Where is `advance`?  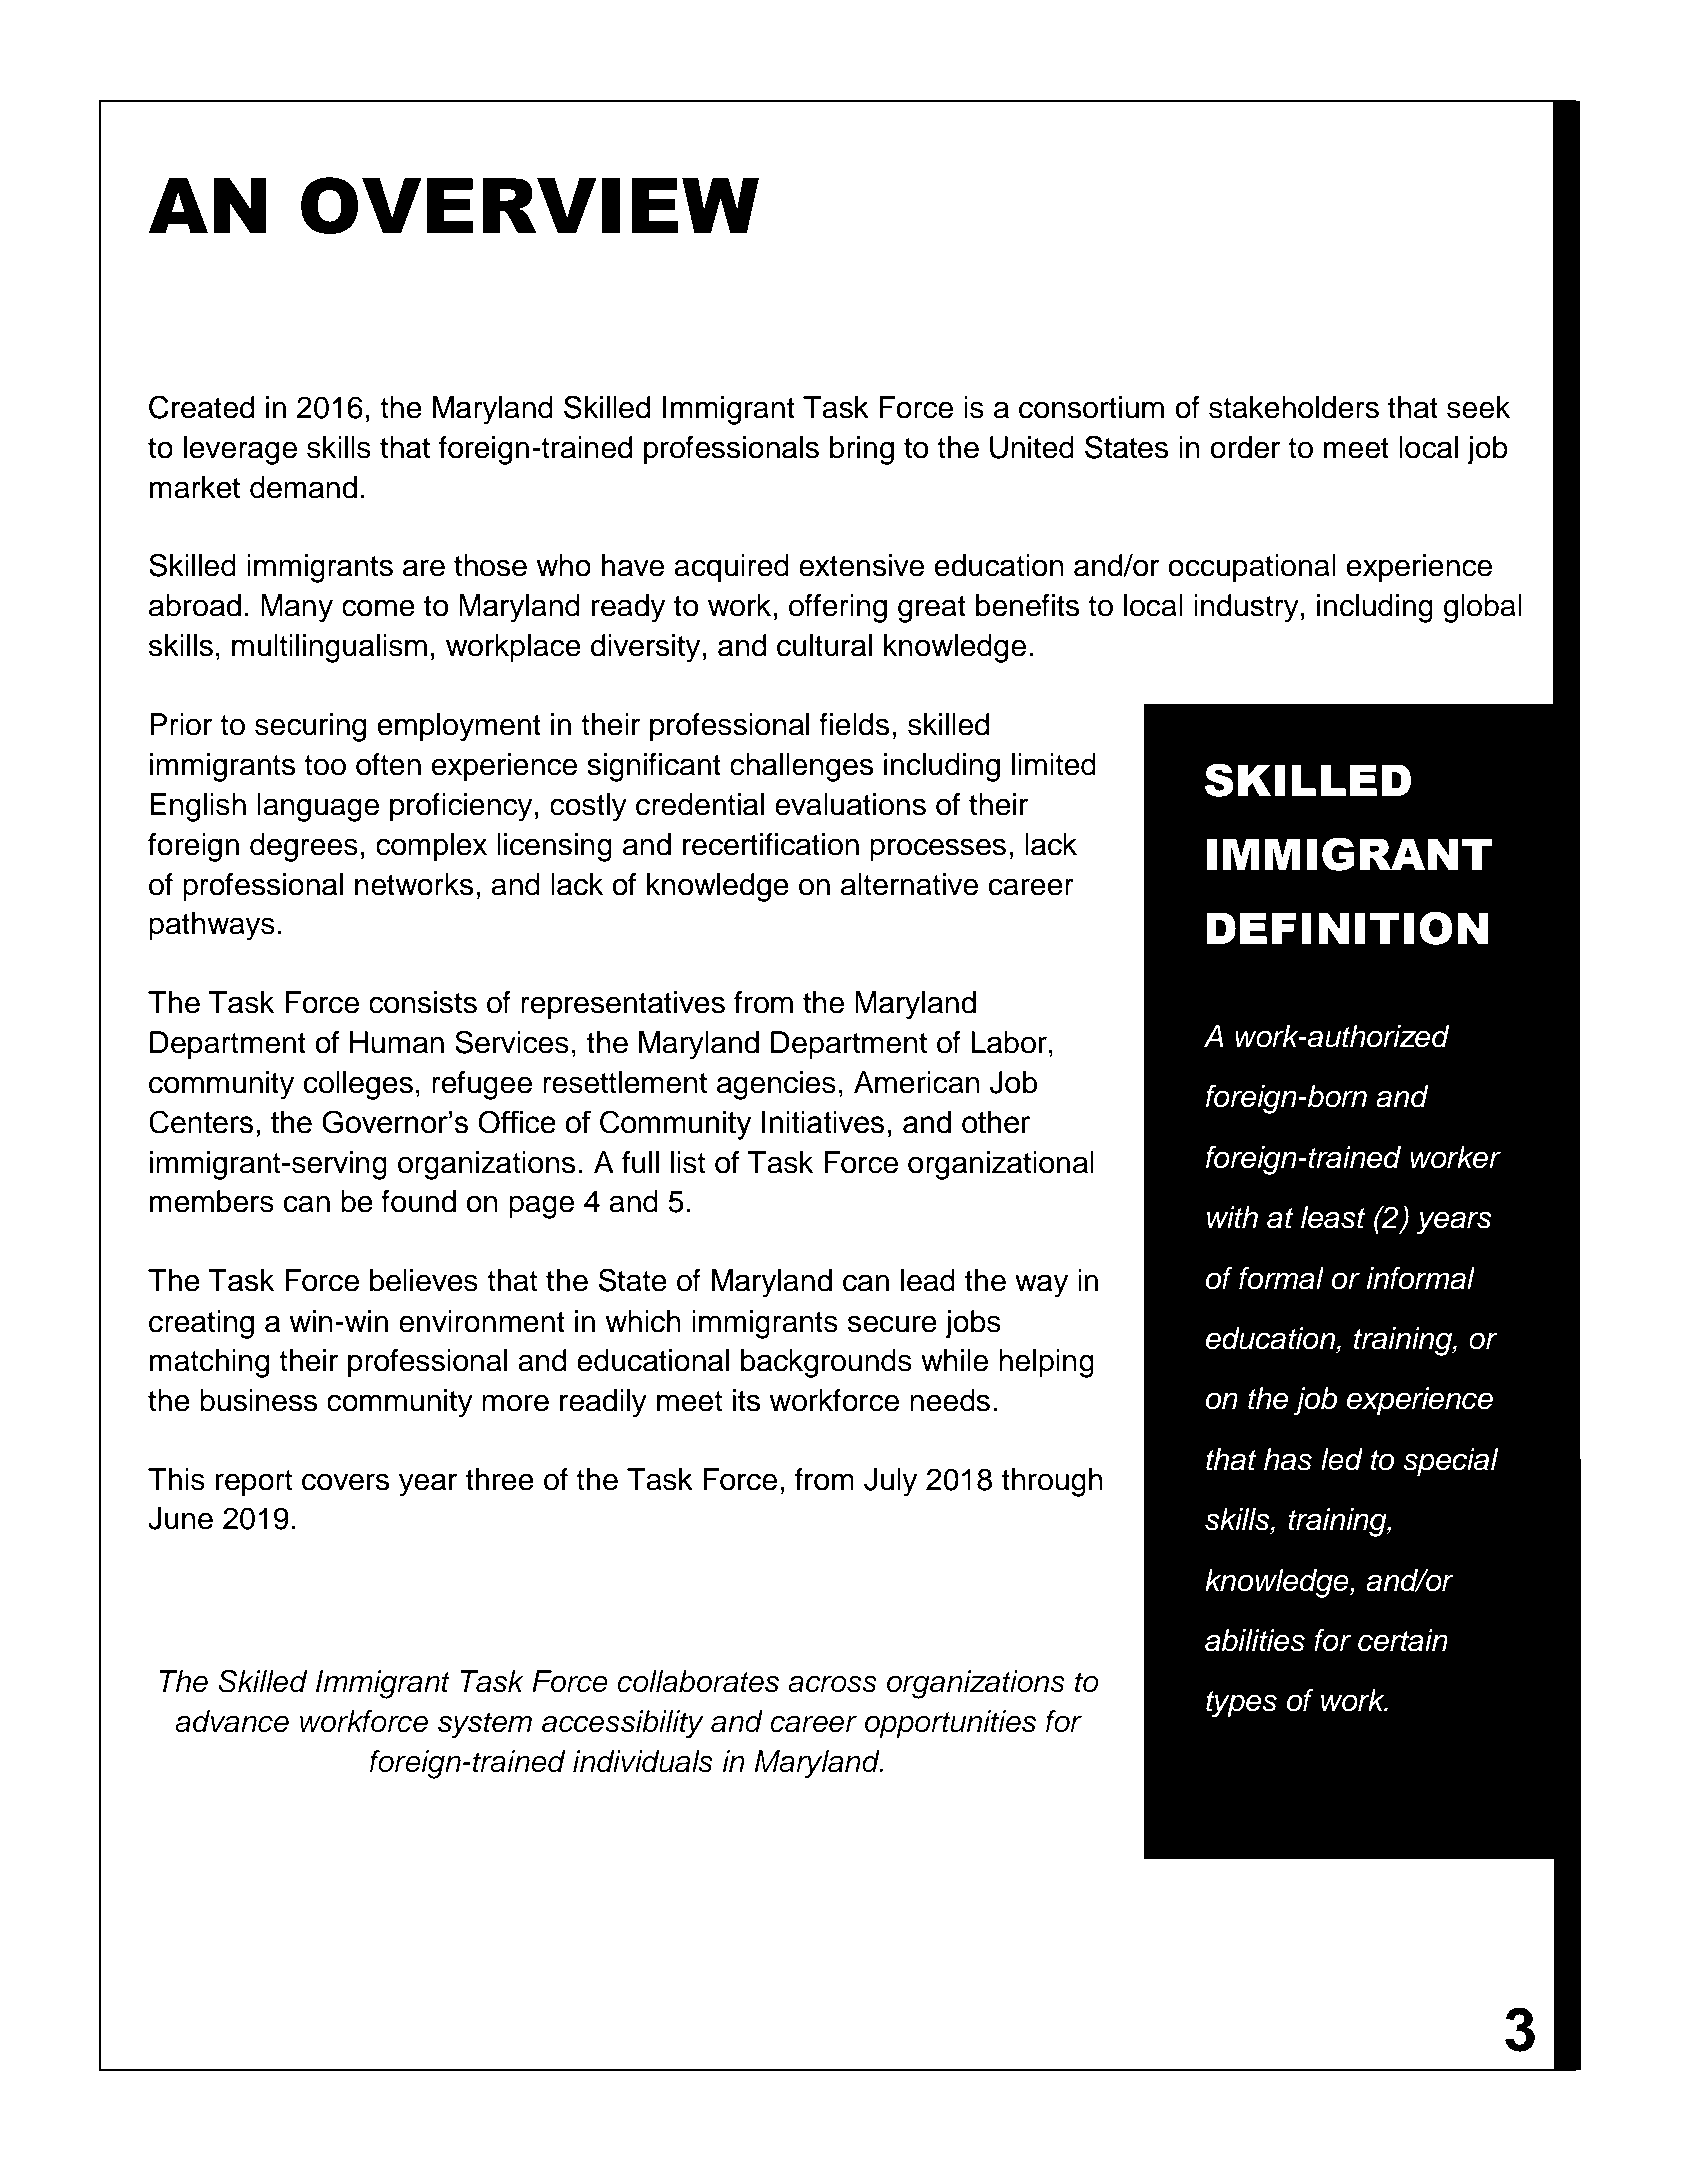
advance is located at coordinates (232, 1721).
